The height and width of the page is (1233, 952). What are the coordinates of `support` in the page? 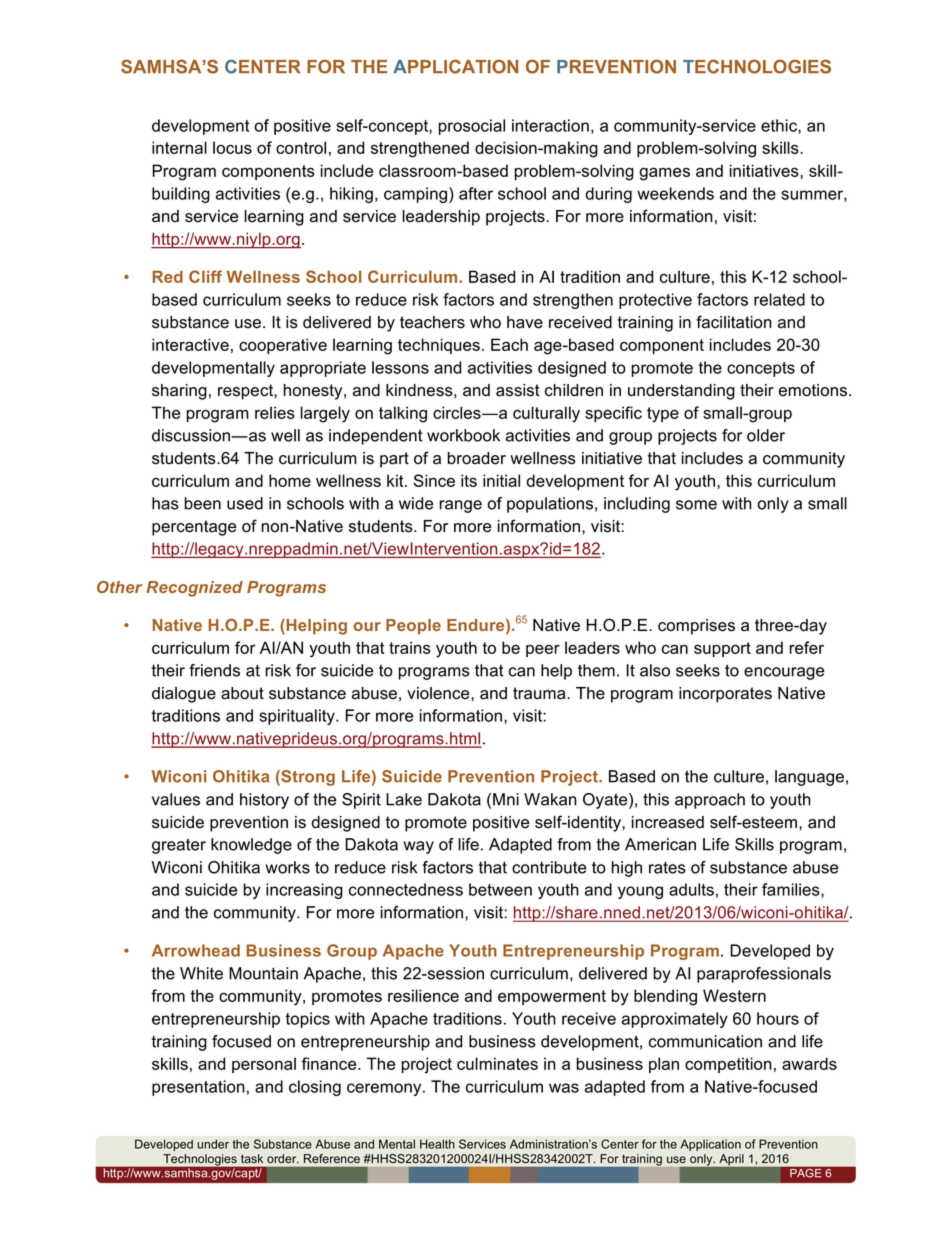 It's located at (722, 649).
